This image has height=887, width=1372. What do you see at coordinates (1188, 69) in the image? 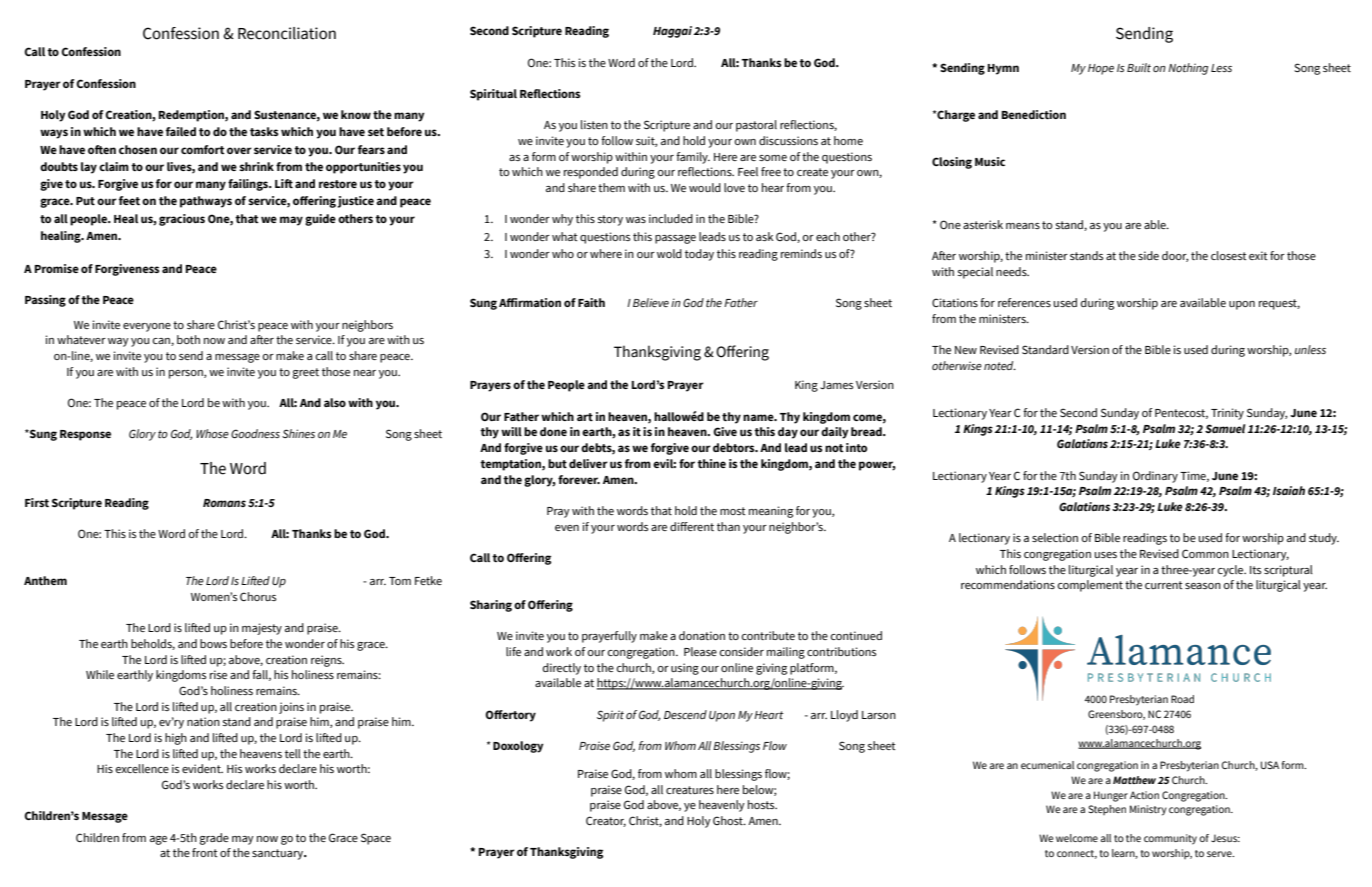
I see `Nothing` at bounding box center [1188, 69].
